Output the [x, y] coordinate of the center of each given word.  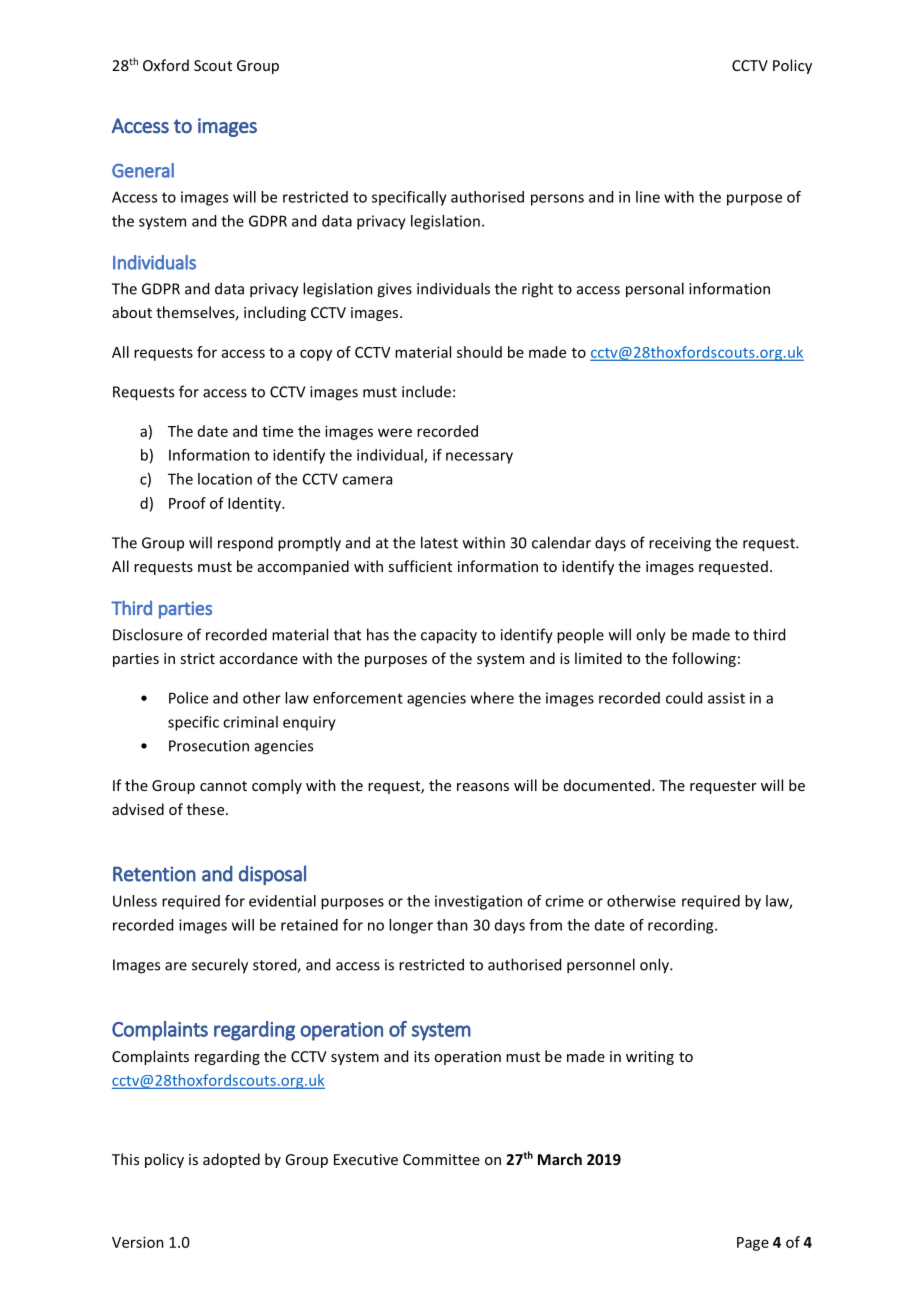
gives [394, 290]
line [648, 197]
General [143, 170]
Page [753, 1244]
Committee [441, 1159]
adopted [231, 1160]
